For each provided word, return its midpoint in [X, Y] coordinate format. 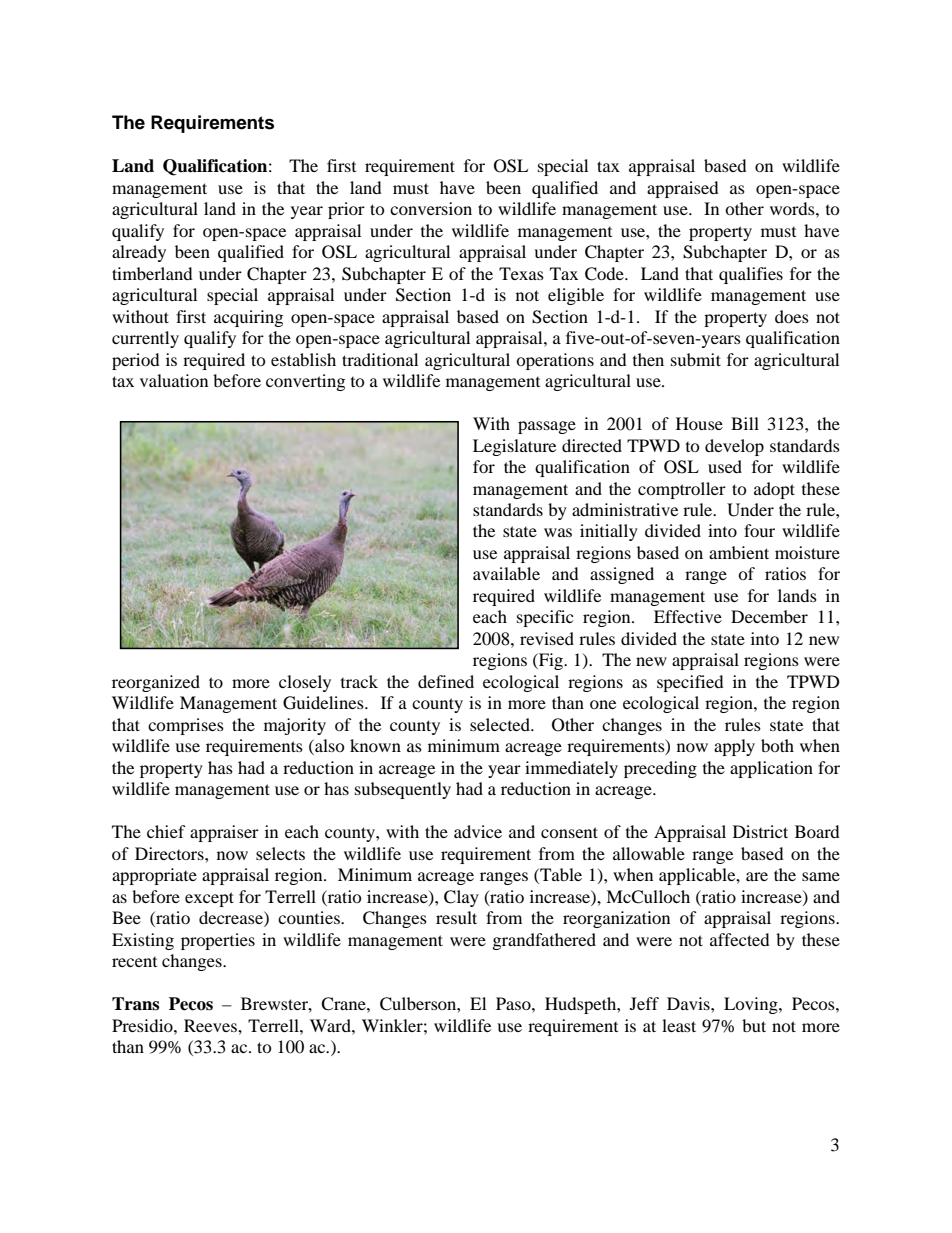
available [506, 573]
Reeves [211, 1025]
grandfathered [544, 941]
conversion [431, 208]
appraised [683, 189]
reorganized [156, 683]
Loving [752, 1005]
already [139, 253]
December [769, 616]
